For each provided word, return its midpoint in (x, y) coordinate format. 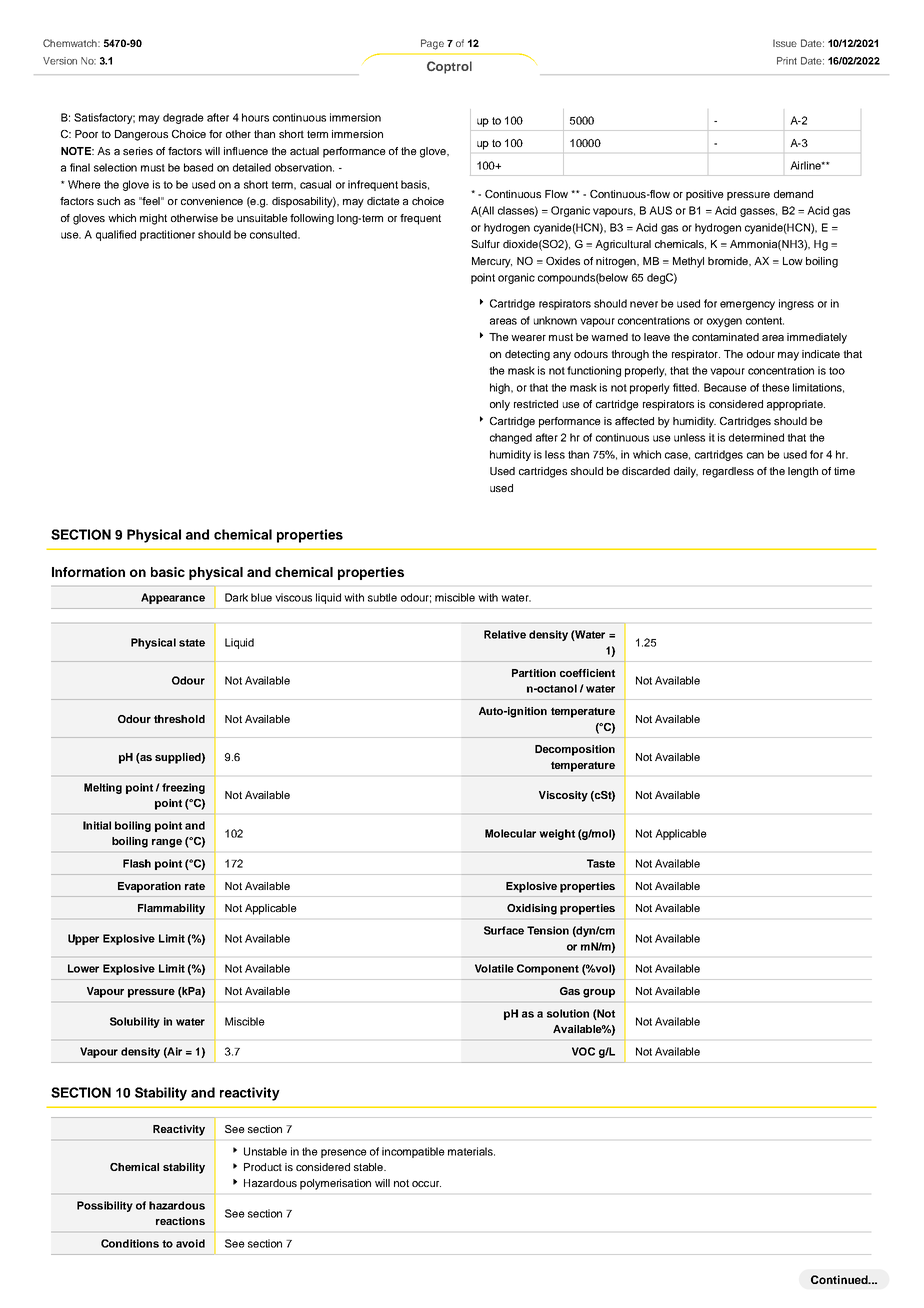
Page (432, 44)
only (500, 405)
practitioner (167, 235)
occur (426, 1184)
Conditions (130, 1243)
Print (787, 61)
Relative (505, 634)
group (599, 993)
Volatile (494, 968)
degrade (183, 118)
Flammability (171, 909)
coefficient (587, 673)
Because (725, 387)
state (192, 643)
